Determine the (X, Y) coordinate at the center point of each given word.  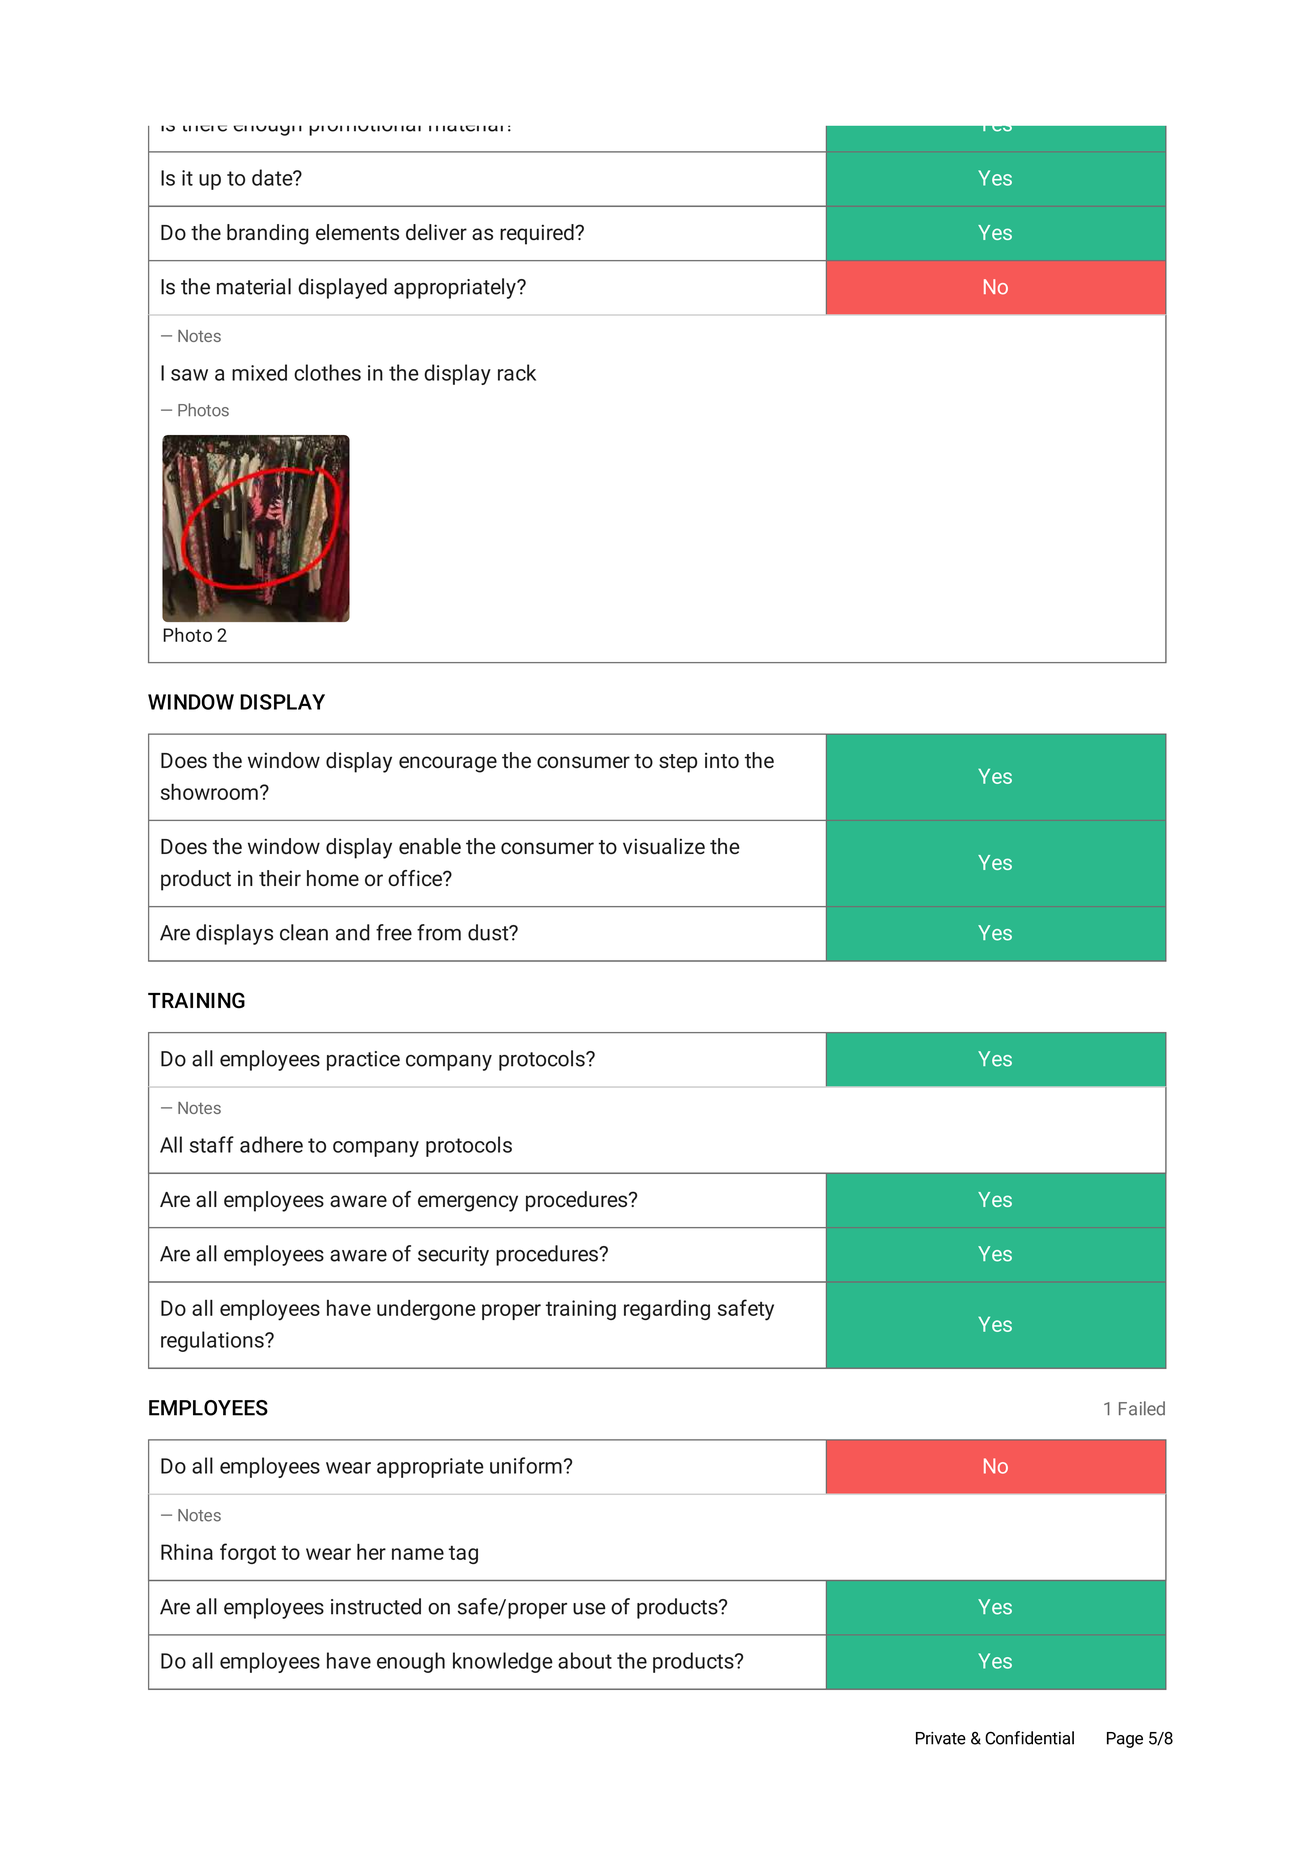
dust (489, 932)
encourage (448, 764)
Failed (1142, 1408)
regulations (213, 1341)
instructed (376, 1606)
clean (304, 932)
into (722, 760)
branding (268, 234)
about (585, 1660)
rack (517, 372)
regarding (667, 1310)
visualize (664, 846)
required (538, 234)
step (678, 763)
